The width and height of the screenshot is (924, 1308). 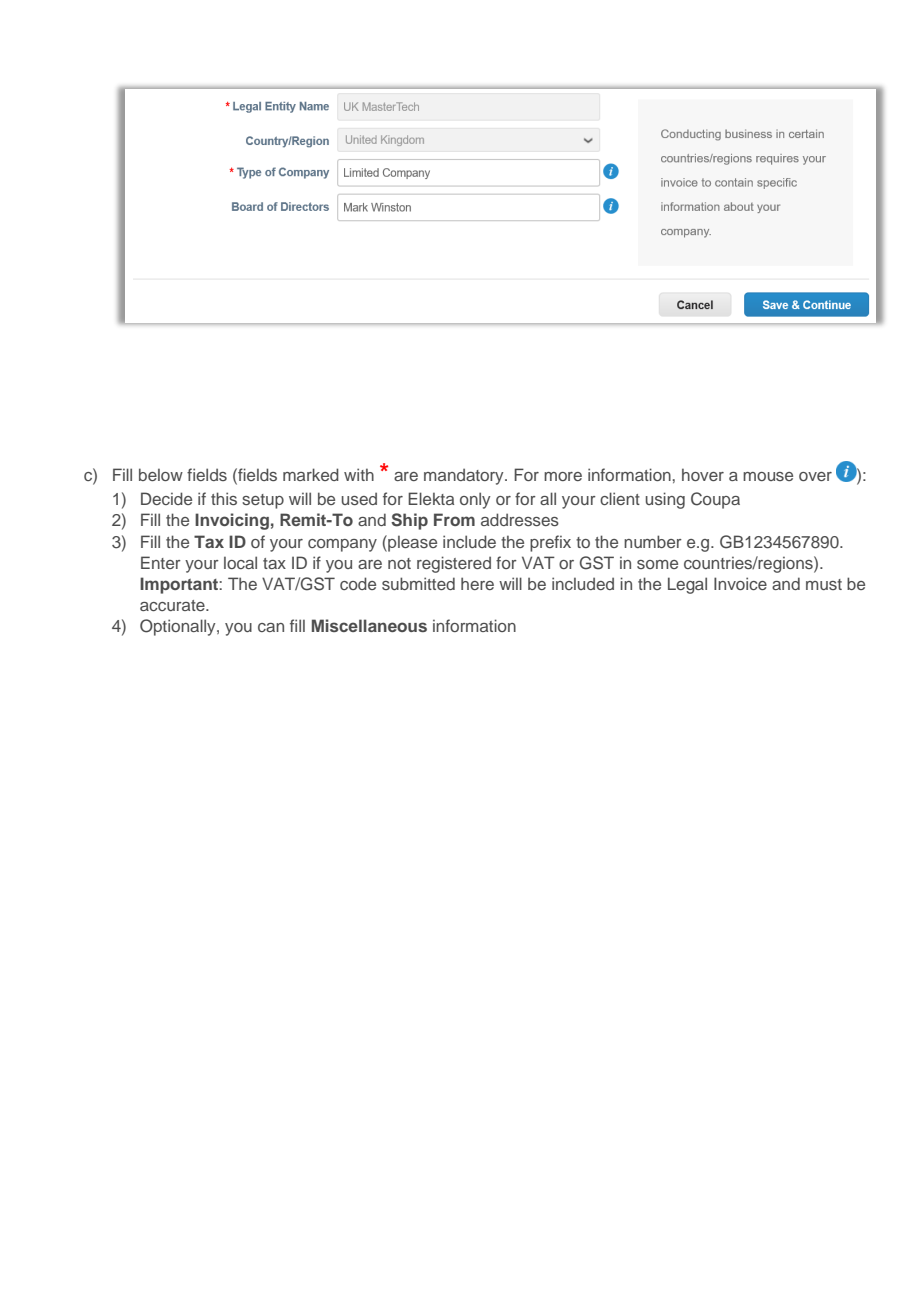 What do you see at coordinates (665, 500) in the screenshot?
I see `using` at bounding box center [665, 500].
